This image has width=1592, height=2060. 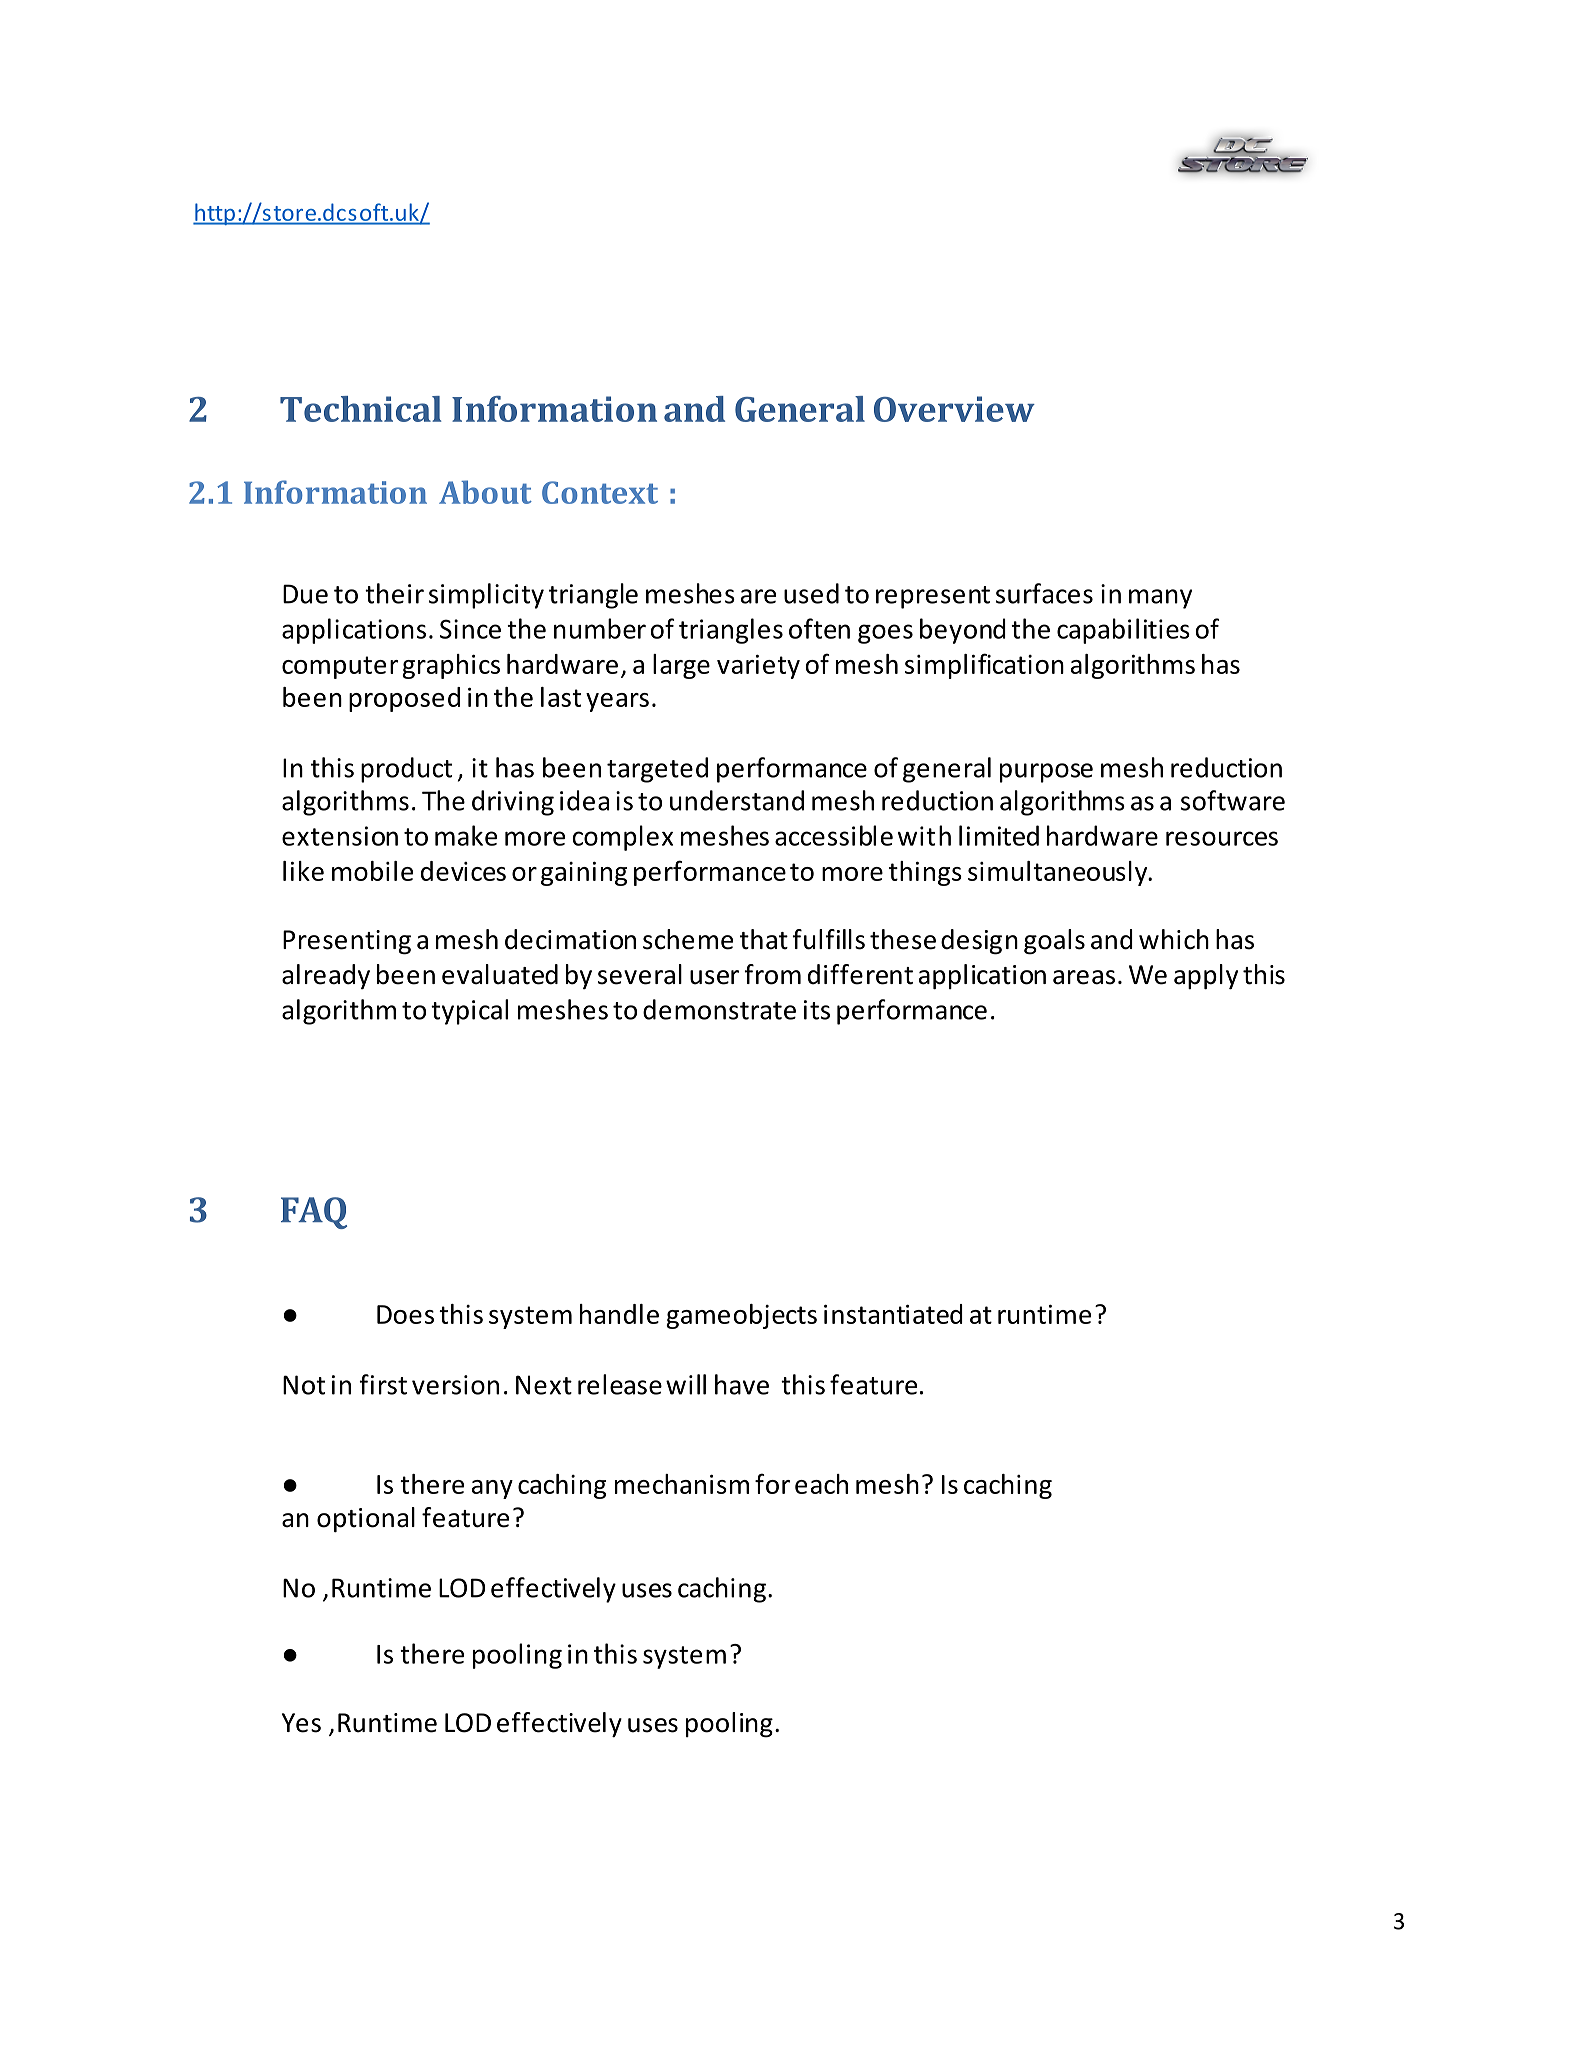 What do you see at coordinates (600, 492) in the image?
I see `Context` at bounding box center [600, 492].
